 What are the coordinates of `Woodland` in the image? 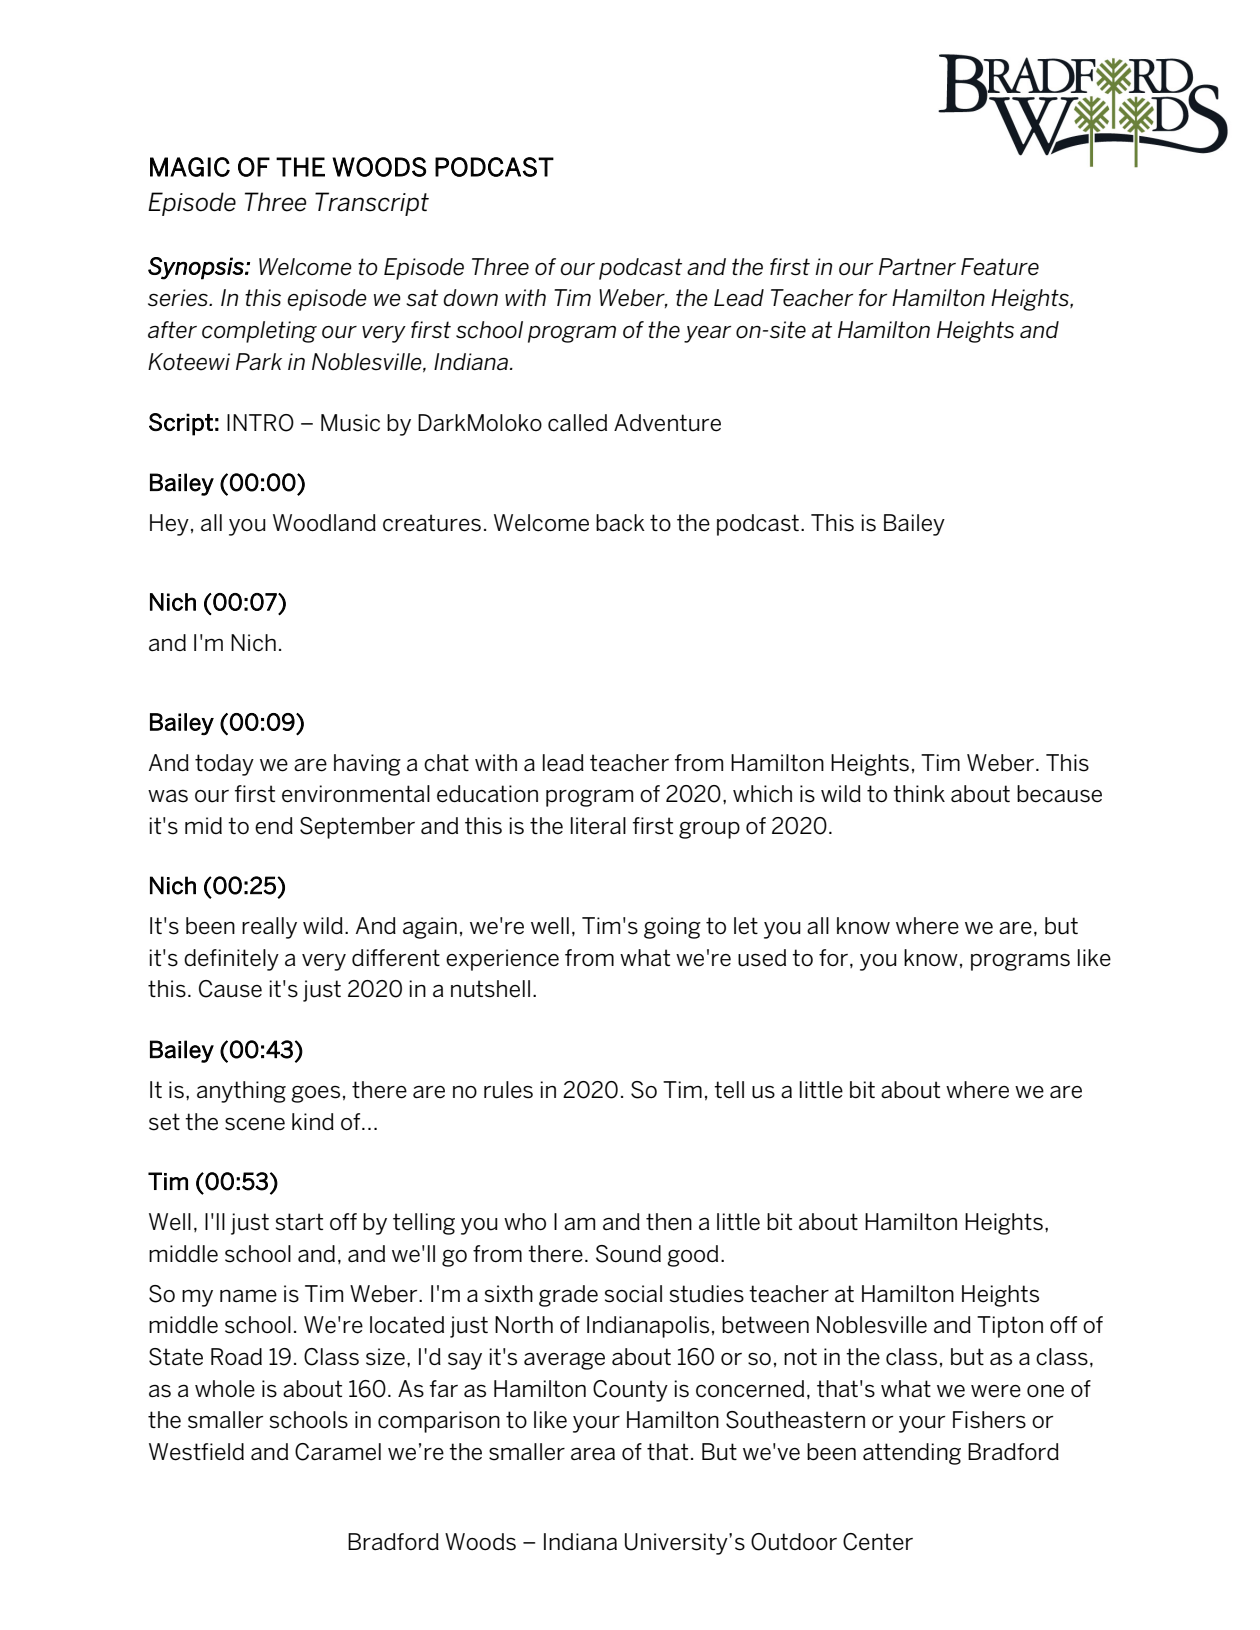 It's located at (324, 523).
